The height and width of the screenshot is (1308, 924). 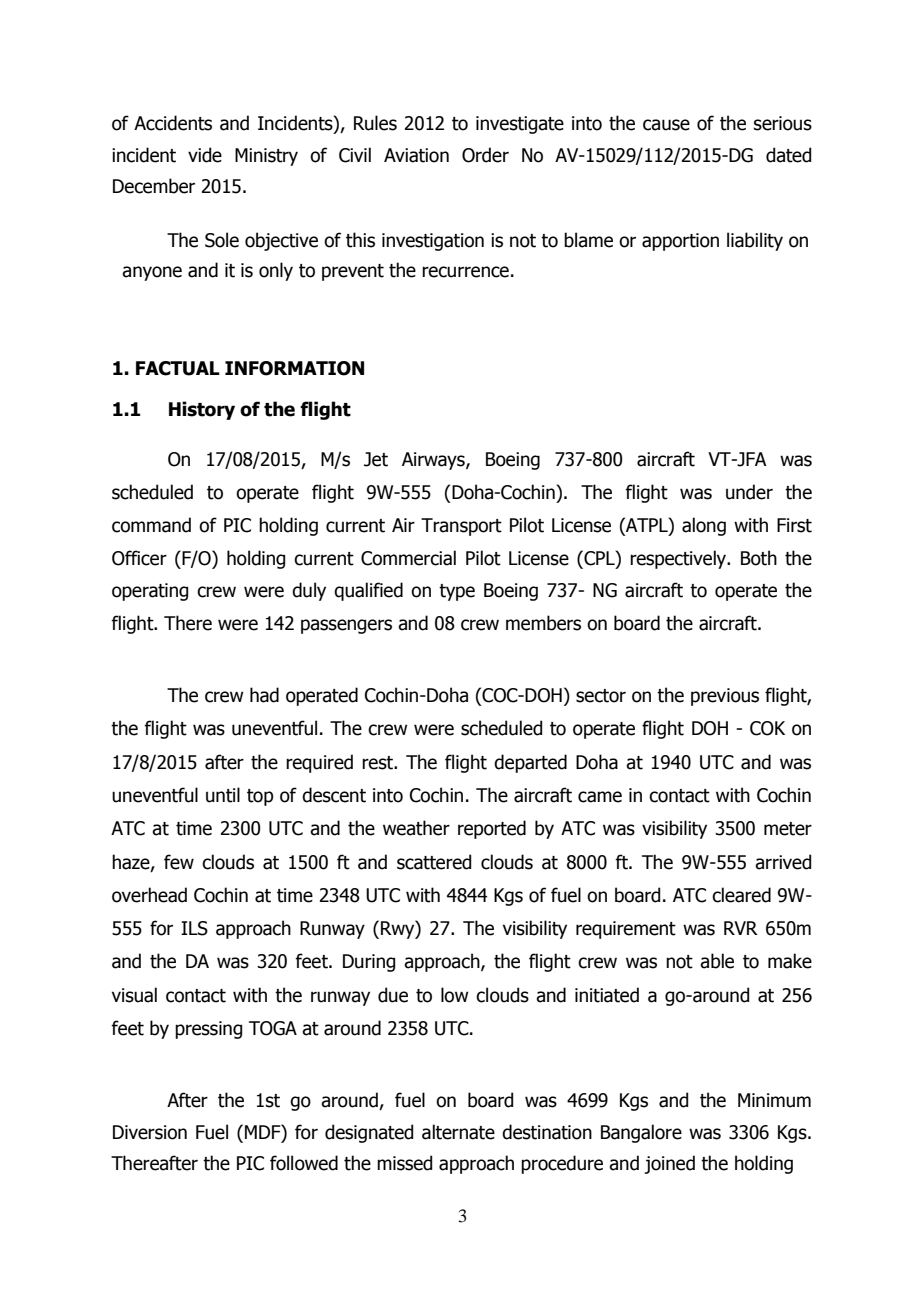 What do you see at coordinates (223, 795) in the screenshot?
I see `until` at bounding box center [223, 795].
